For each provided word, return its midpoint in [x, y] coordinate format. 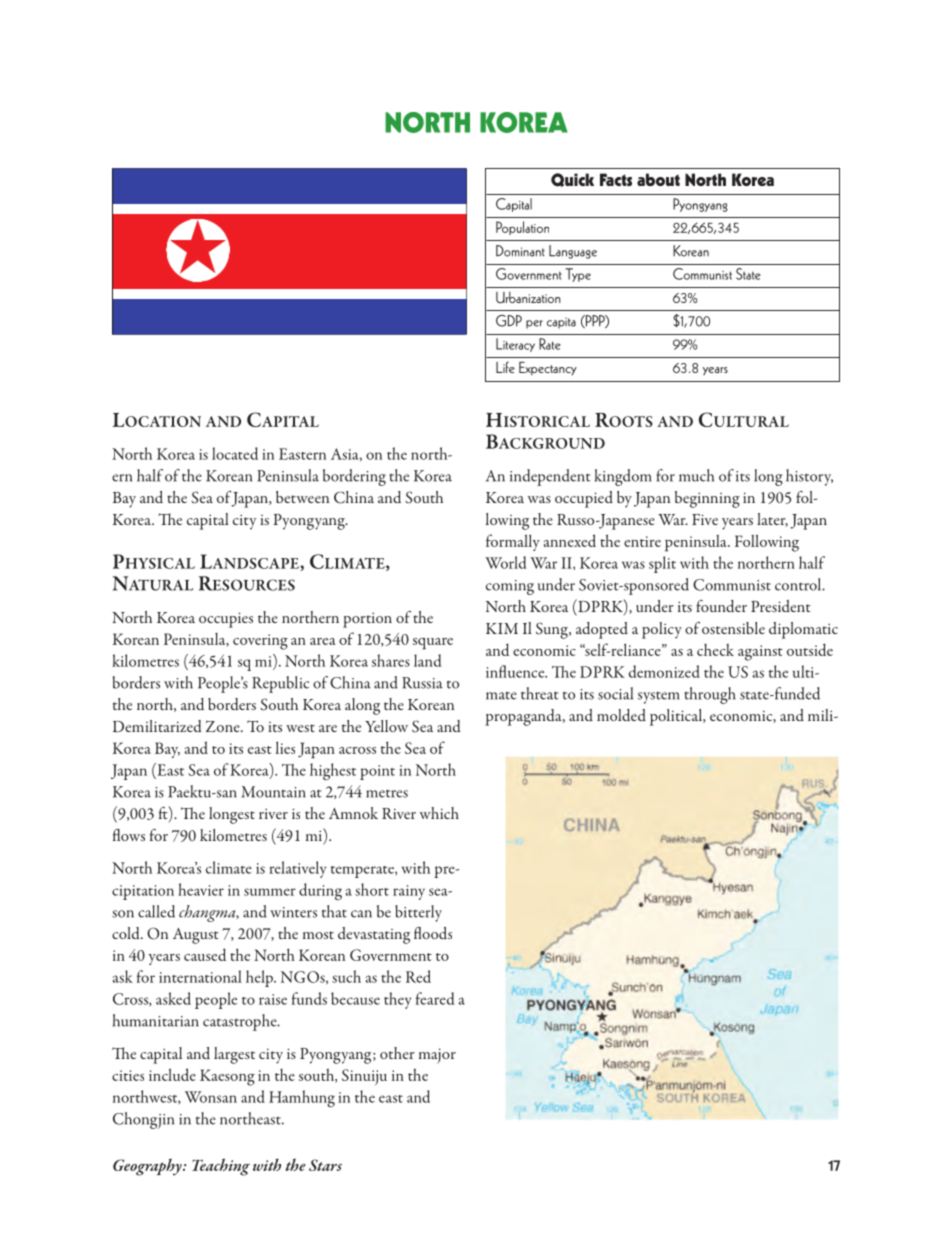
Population [522, 228]
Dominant [520, 251]
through [710, 695]
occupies [226, 620]
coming [510, 587]
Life [505, 367]
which [439, 813]
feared [435, 998]
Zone [224, 726]
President [781, 606]
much [696, 475]
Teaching [221, 1167]
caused [205, 954]
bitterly [418, 913]
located [235, 453]
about [658, 179]
